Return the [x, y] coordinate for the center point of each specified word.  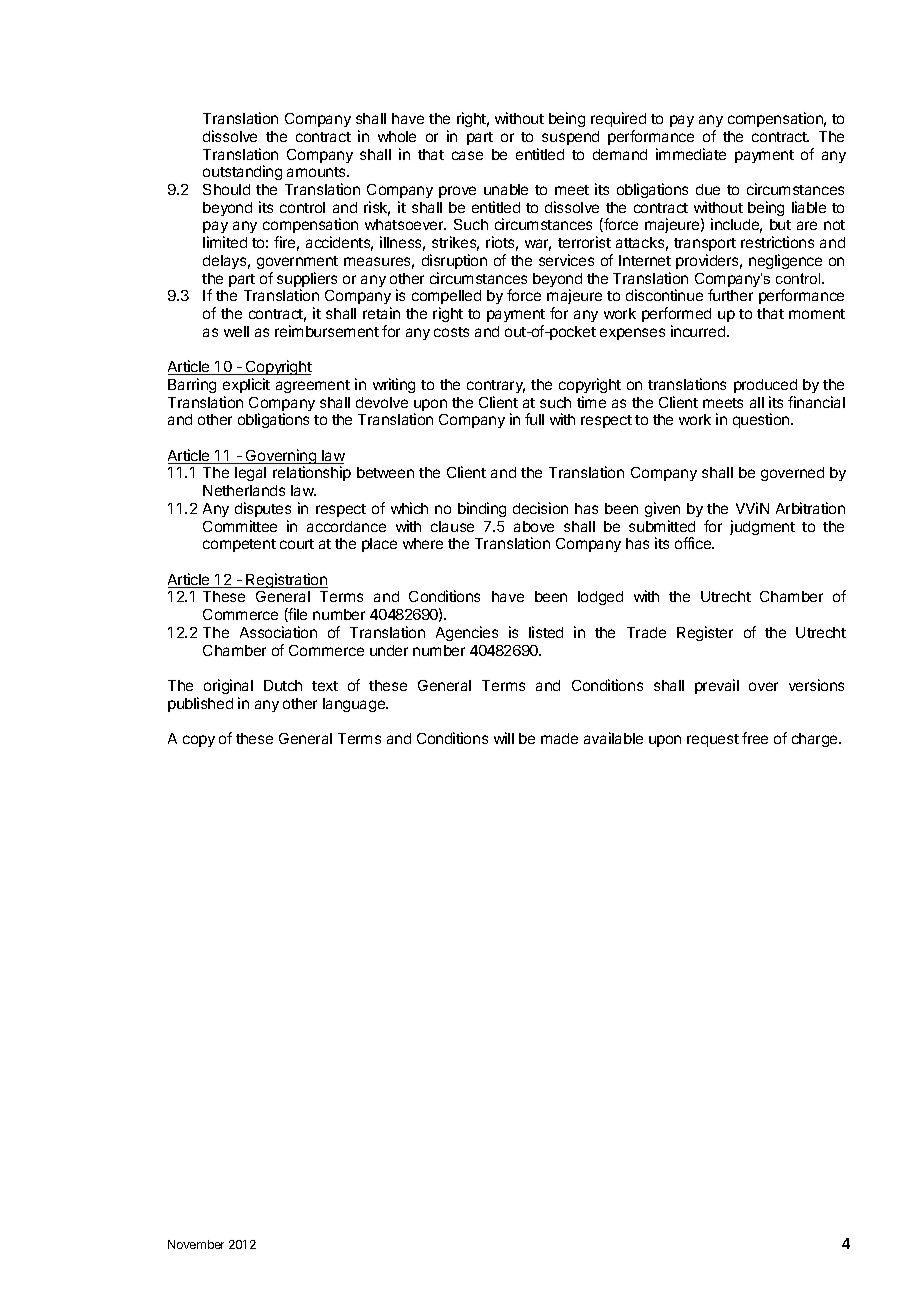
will [504, 738]
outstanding [242, 172]
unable [506, 189]
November [196, 1244]
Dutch [283, 685]
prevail [717, 686]
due [708, 189]
